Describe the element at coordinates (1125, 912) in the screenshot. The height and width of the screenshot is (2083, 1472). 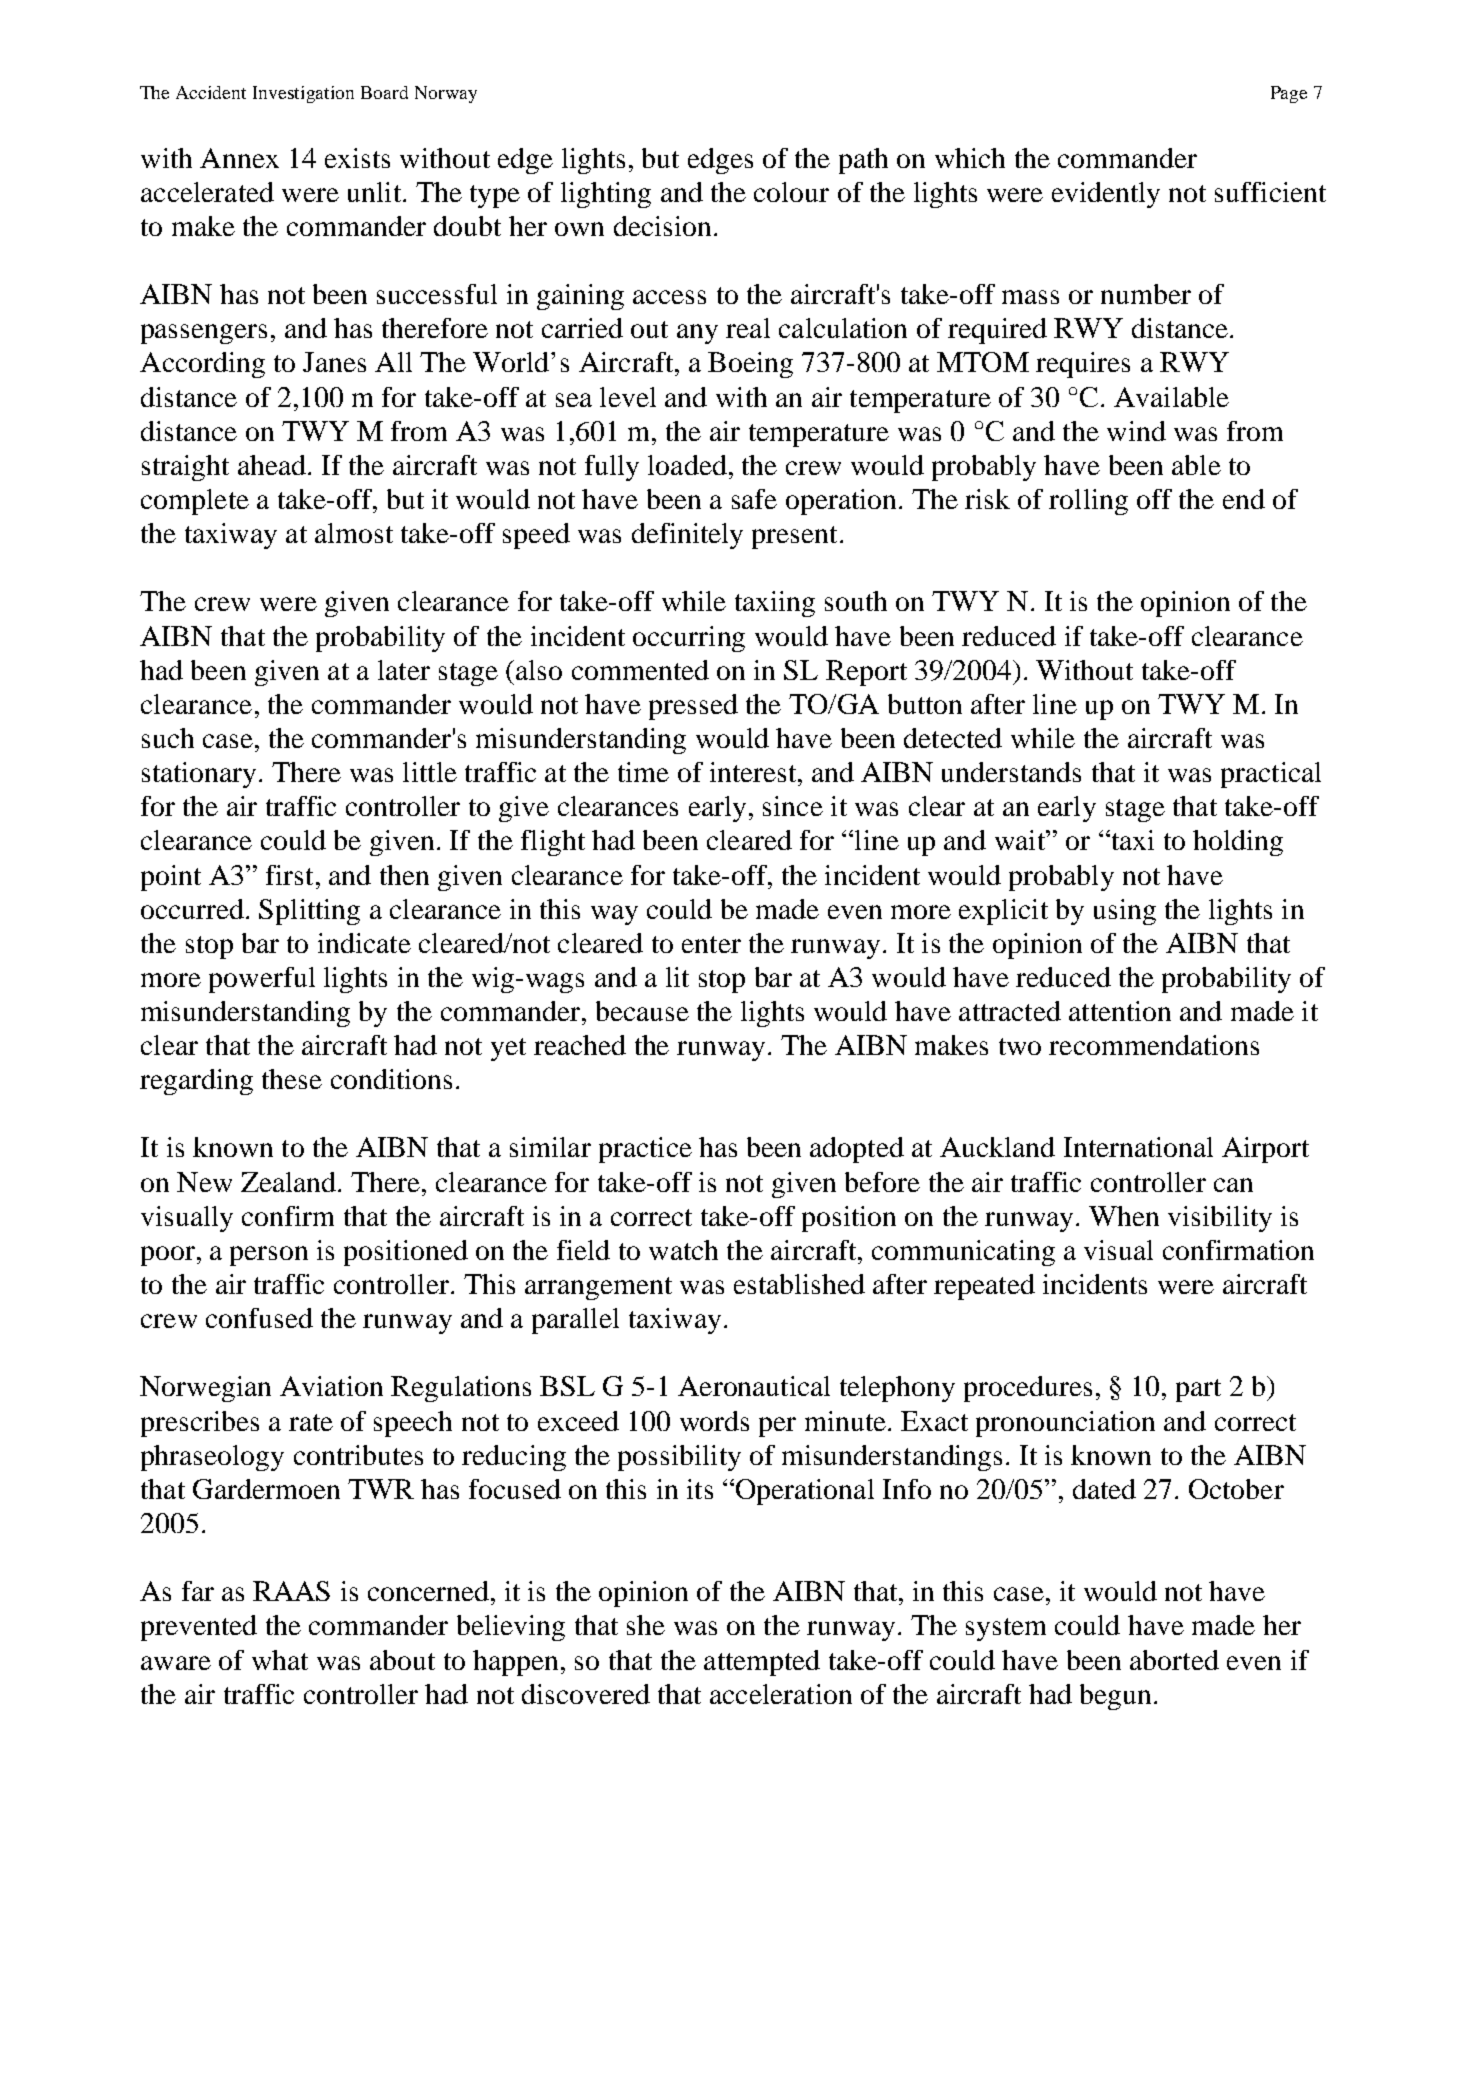
I see `using` at that location.
